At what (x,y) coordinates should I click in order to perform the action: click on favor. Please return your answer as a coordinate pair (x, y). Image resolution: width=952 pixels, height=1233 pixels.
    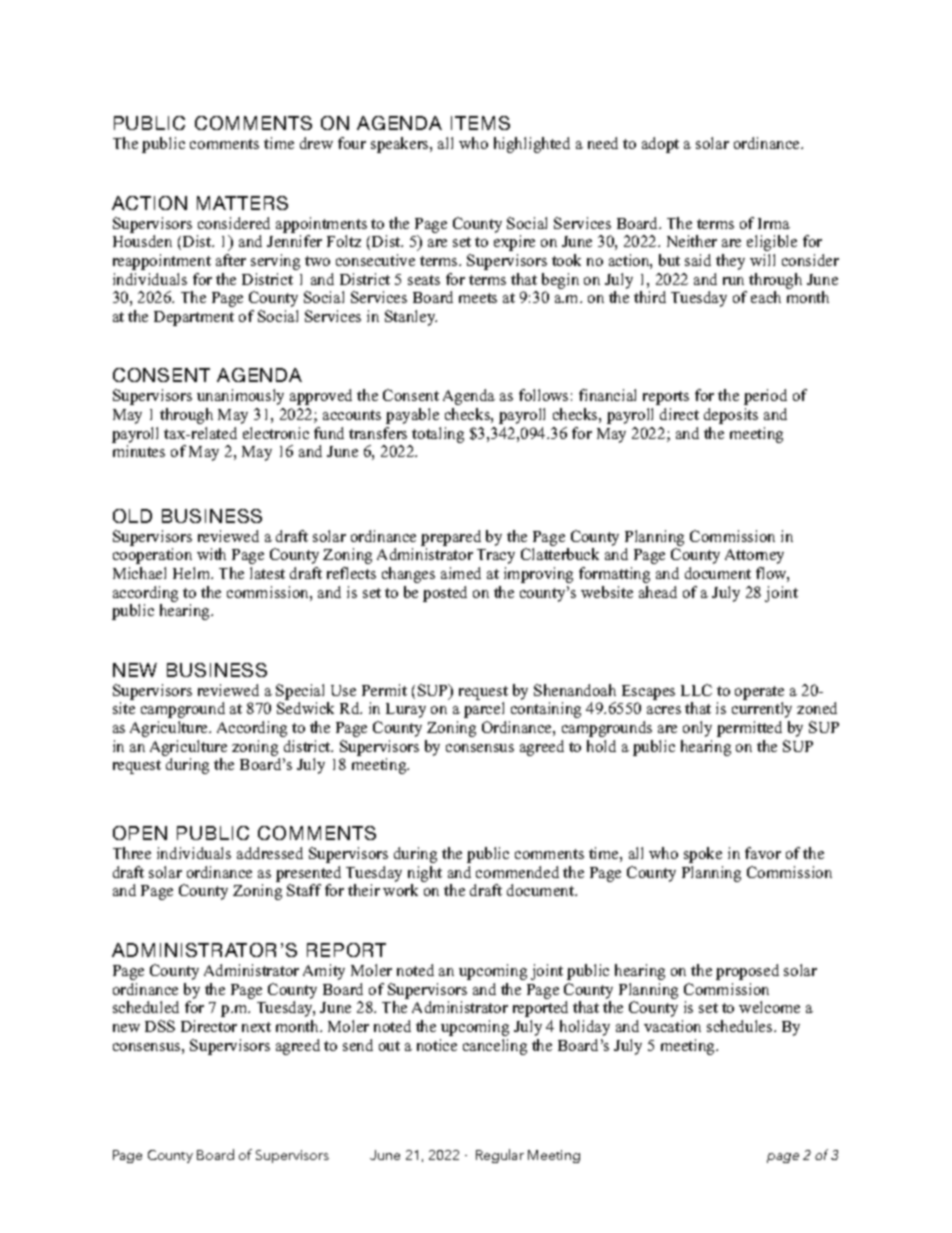
    Looking at the image, I should click on (763, 853).
